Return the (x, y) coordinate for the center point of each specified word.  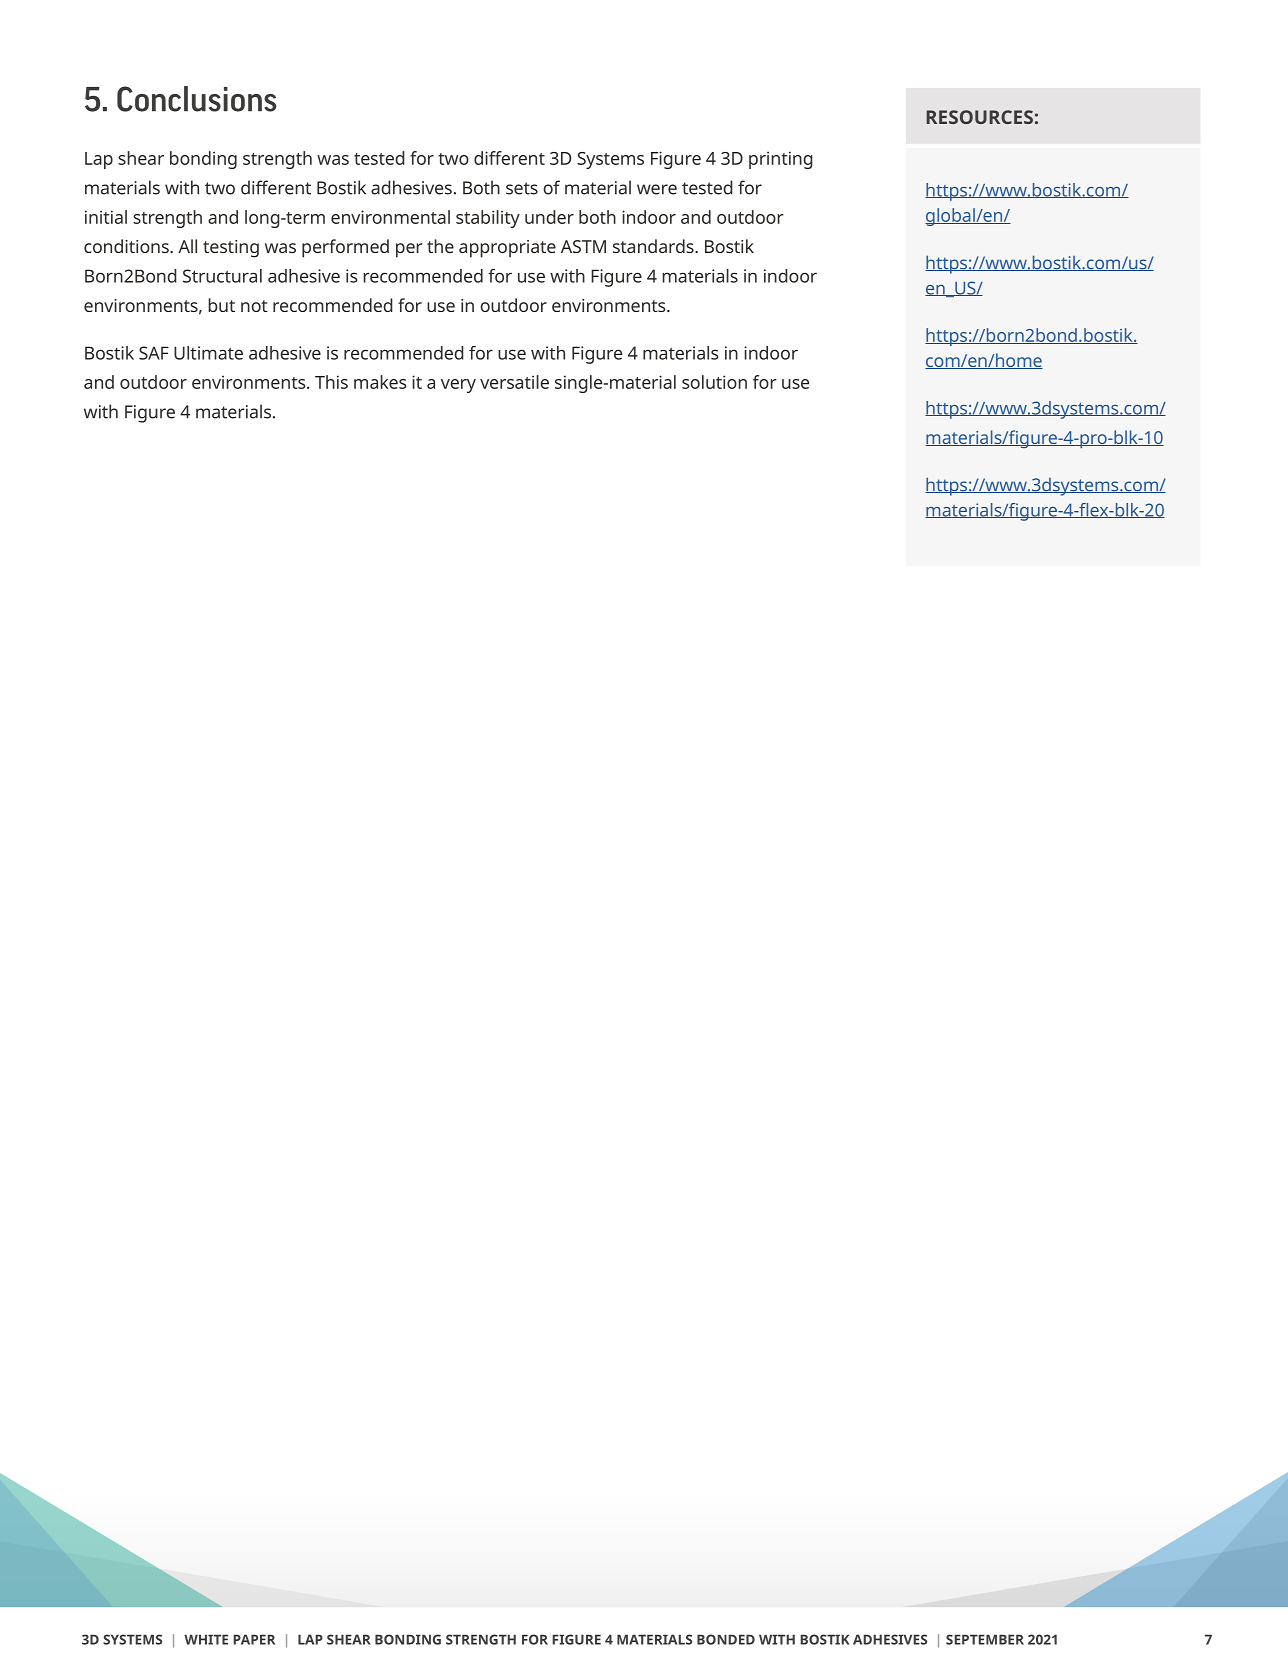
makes (380, 382)
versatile (514, 382)
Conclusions (197, 99)
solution (714, 382)
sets (522, 188)
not (254, 306)
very (458, 386)
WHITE (206, 1639)
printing (781, 160)
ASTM (583, 246)
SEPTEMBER (985, 1639)
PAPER (254, 1639)
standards (654, 246)
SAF (154, 353)
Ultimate (208, 353)
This (331, 382)
